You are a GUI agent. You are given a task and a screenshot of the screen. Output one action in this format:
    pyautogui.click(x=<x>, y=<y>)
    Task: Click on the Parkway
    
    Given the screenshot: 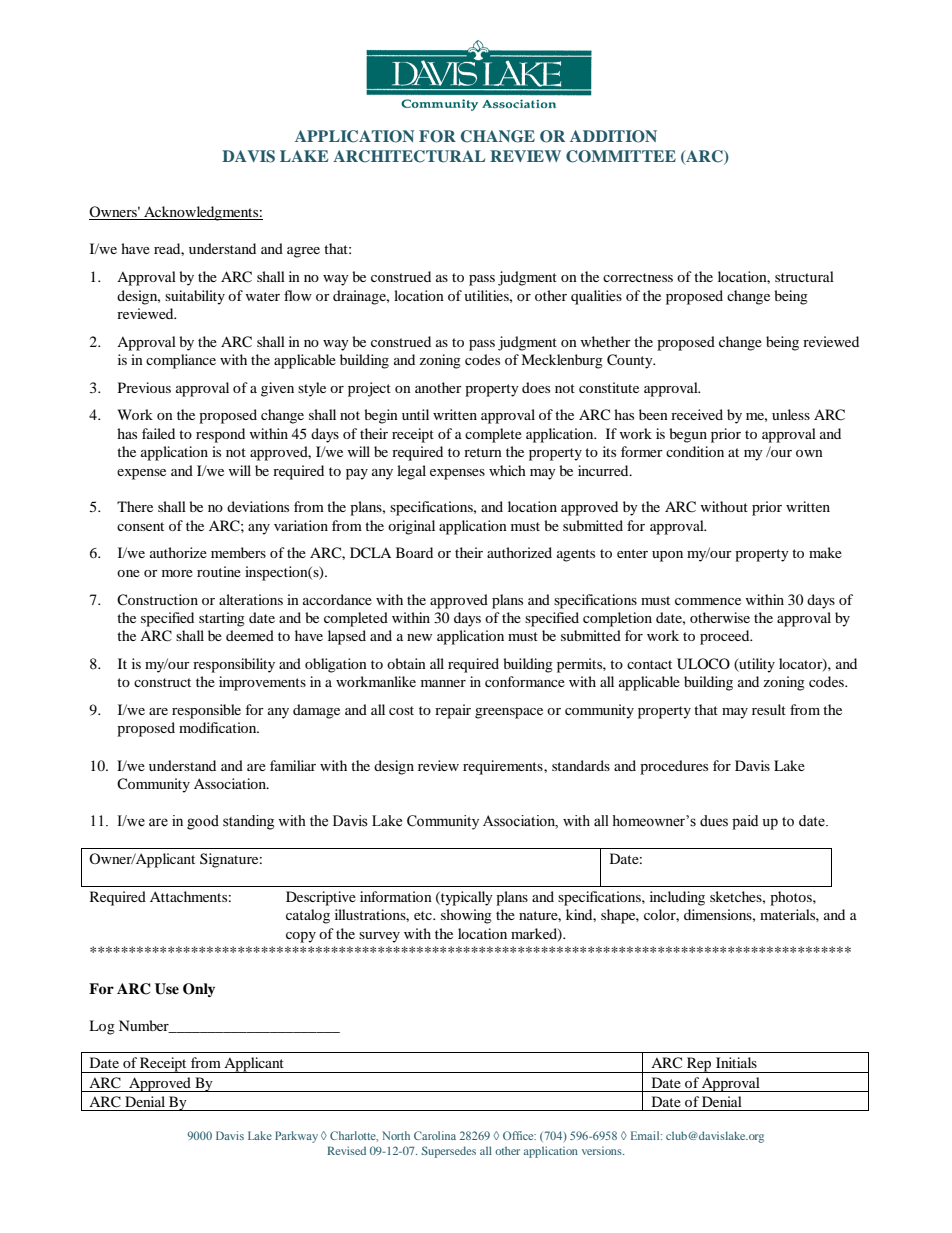 What is the action you would take?
    pyautogui.click(x=296, y=1137)
